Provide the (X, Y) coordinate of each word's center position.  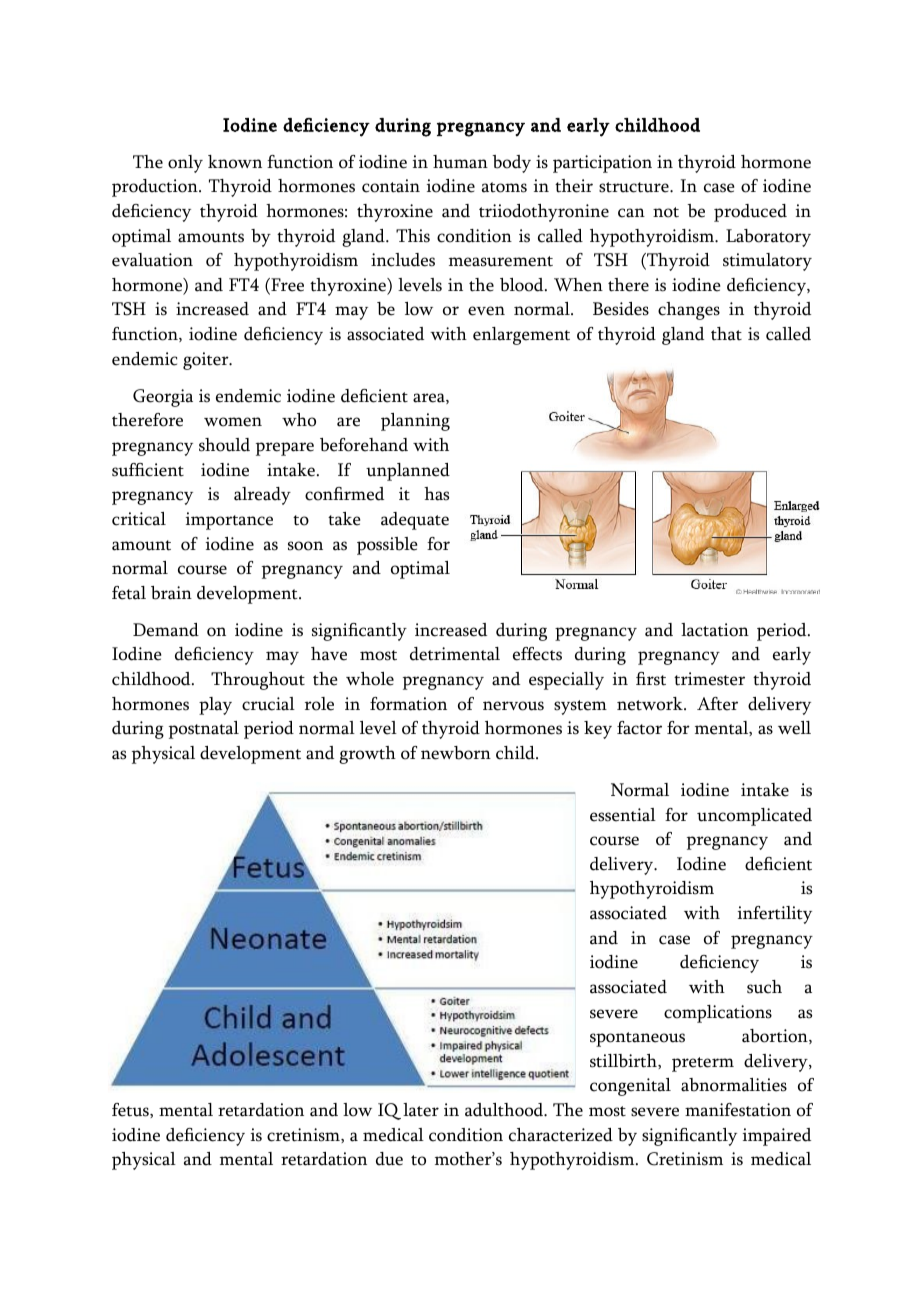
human (460, 162)
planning (415, 422)
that (726, 334)
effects (537, 654)
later (421, 1110)
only (185, 164)
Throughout (258, 681)
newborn (456, 753)
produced (750, 213)
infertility (775, 915)
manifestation (738, 1110)
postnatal (204, 730)
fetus (131, 1110)
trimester (709, 679)
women (233, 422)
